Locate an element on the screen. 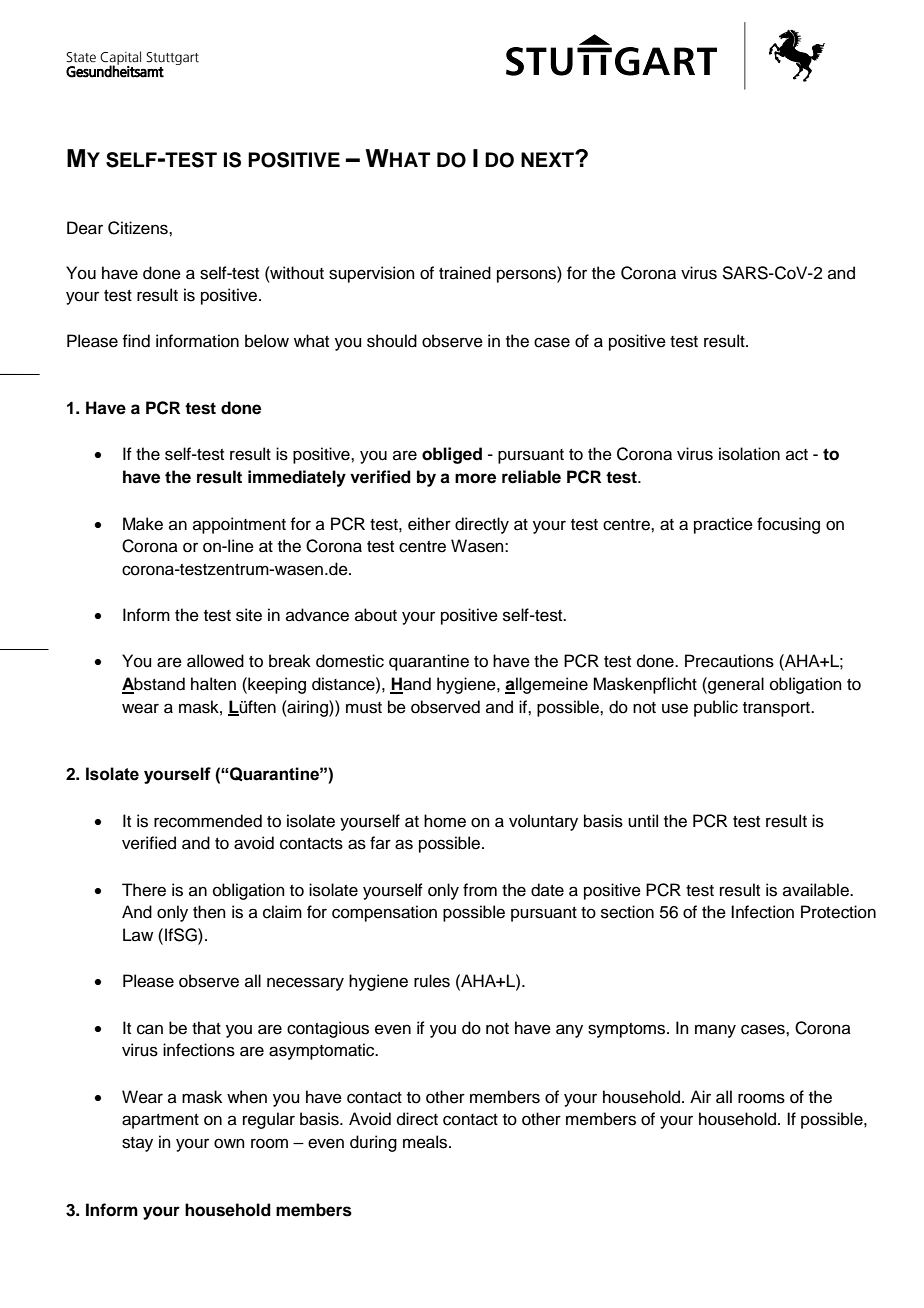  apartment is located at coordinates (160, 1121).
